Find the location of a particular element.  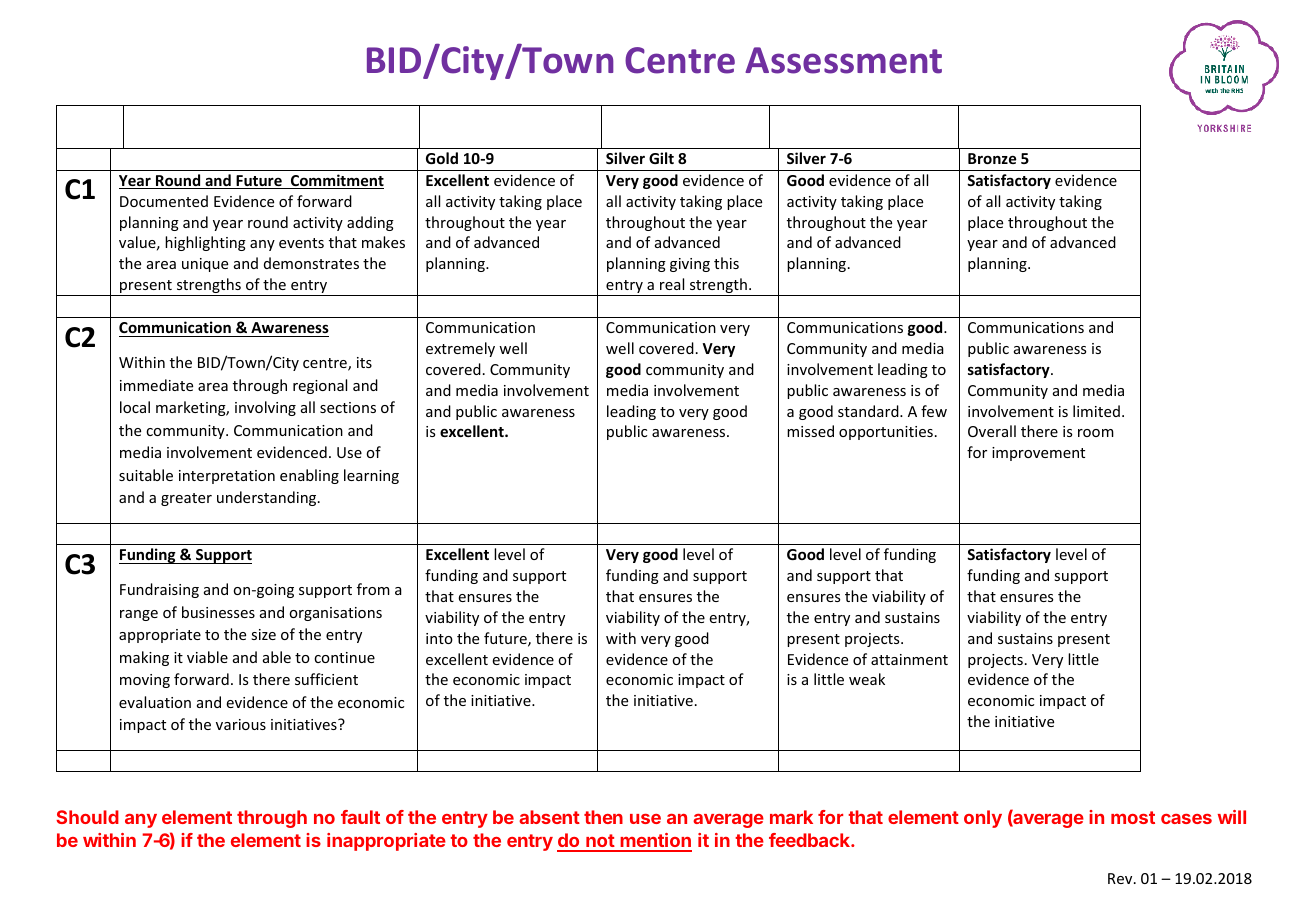

Rev is located at coordinates (1121, 878).
